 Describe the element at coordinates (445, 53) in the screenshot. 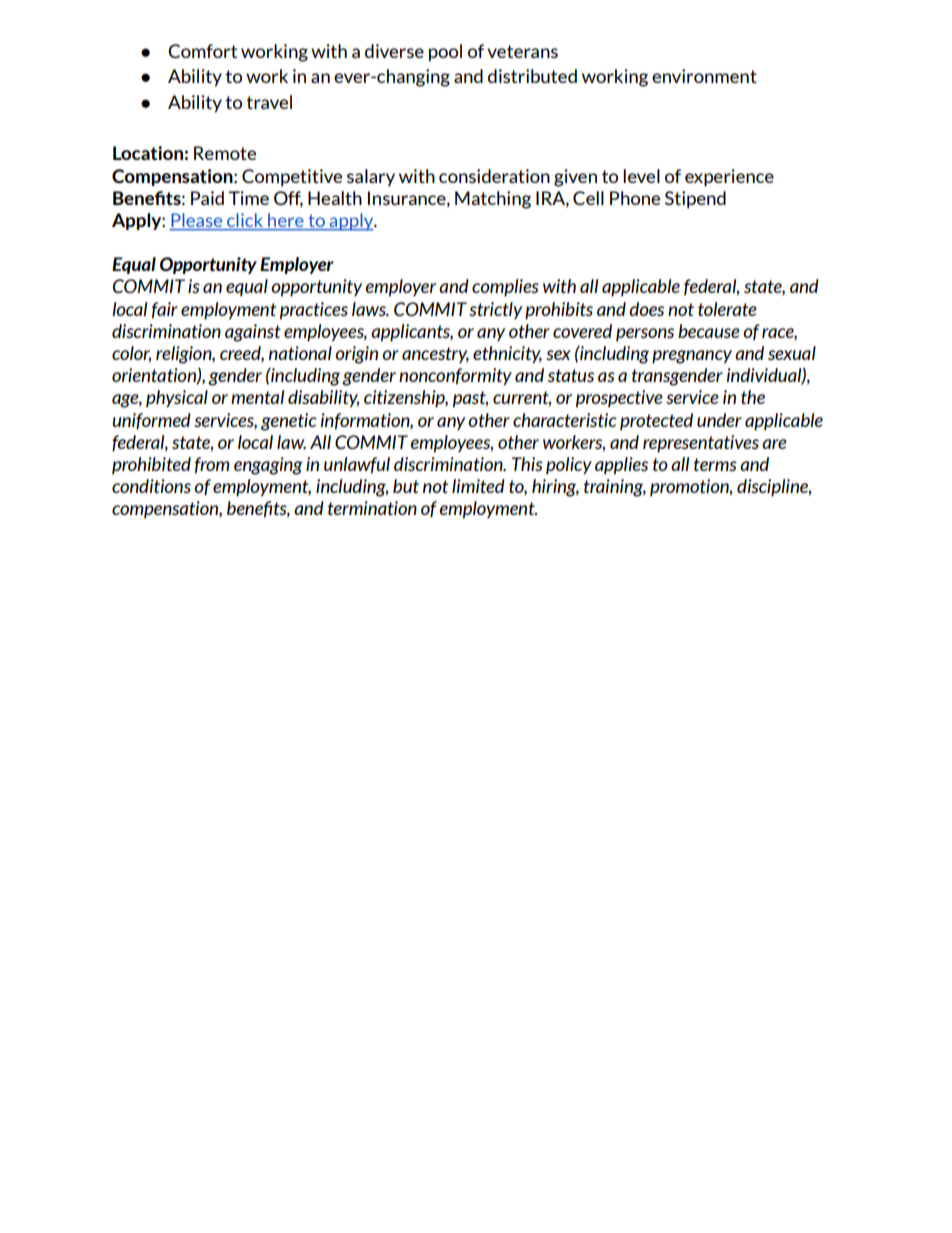

I see `pool` at that location.
